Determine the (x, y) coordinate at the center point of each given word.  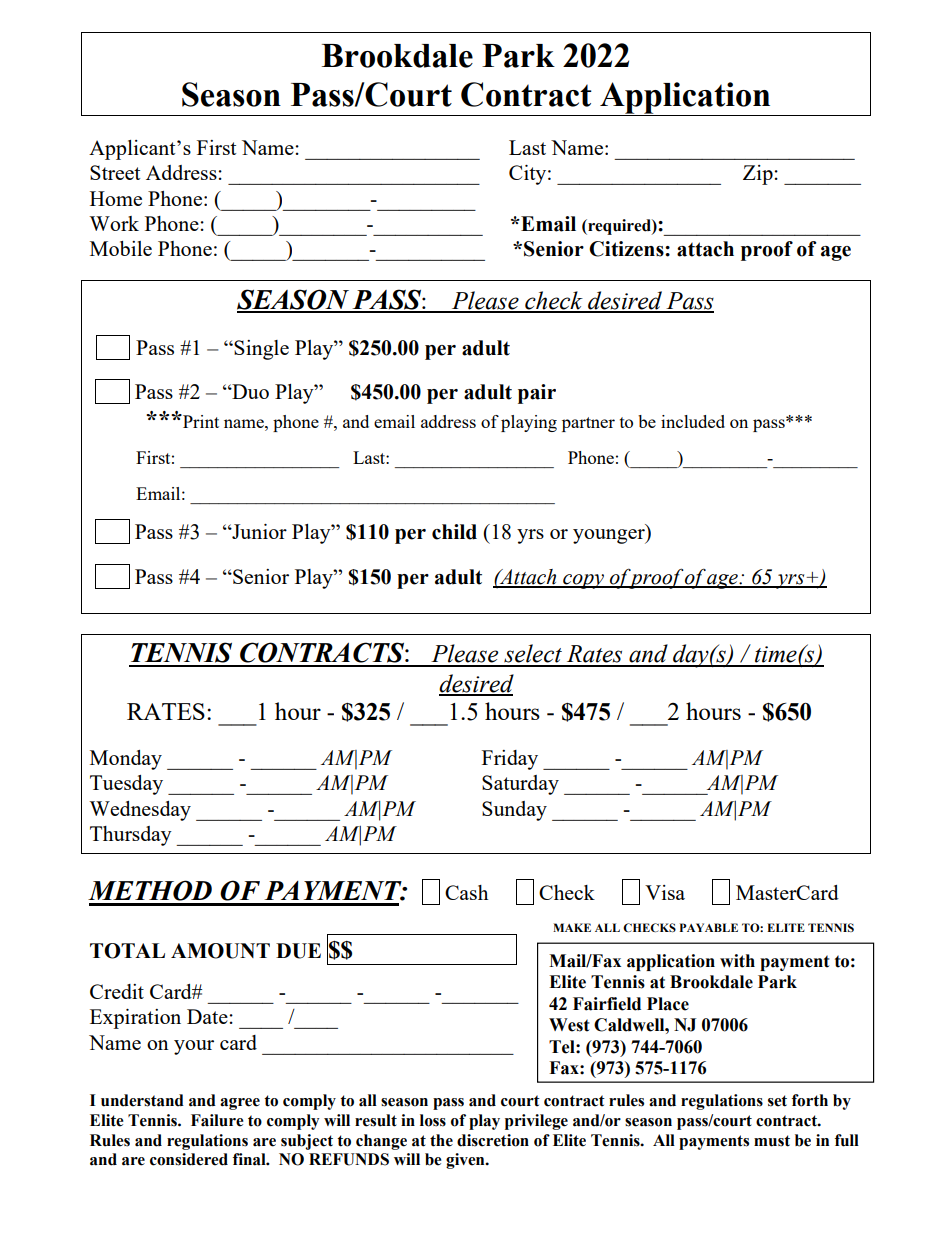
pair (537, 394)
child (454, 532)
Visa (665, 892)
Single (261, 350)
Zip (759, 175)
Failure (217, 1120)
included (693, 421)
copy (583, 581)
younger (610, 536)
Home (116, 198)
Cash (466, 892)
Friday (510, 760)
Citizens (627, 249)
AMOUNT (220, 951)
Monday (126, 760)
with (737, 961)
